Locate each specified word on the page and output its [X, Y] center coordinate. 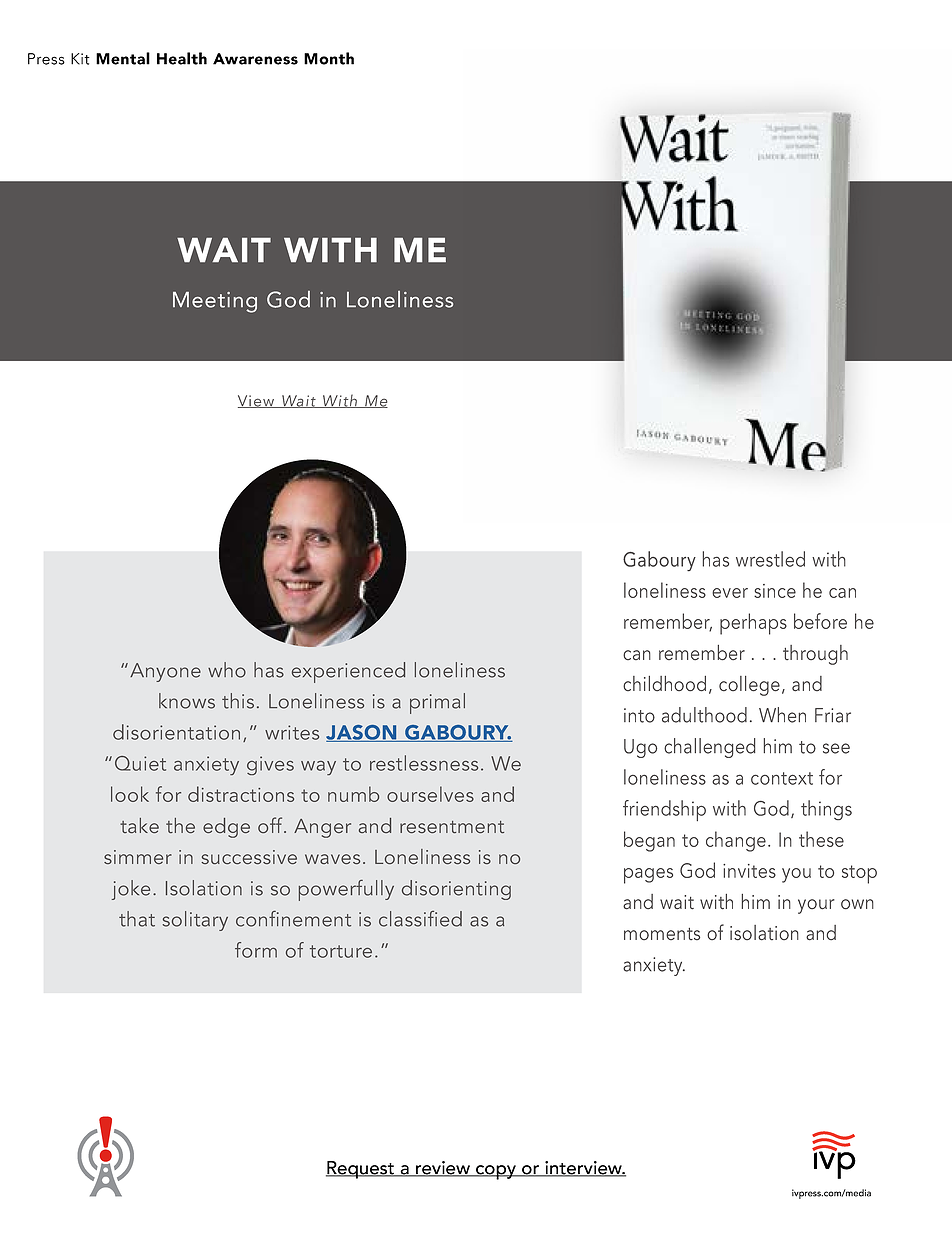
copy [496, 1172]
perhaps [753, 624]
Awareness [255, 59]
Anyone [165, 672]
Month [329, 58]
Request [361, 1170]
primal [437, 703]
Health [182, 58]
